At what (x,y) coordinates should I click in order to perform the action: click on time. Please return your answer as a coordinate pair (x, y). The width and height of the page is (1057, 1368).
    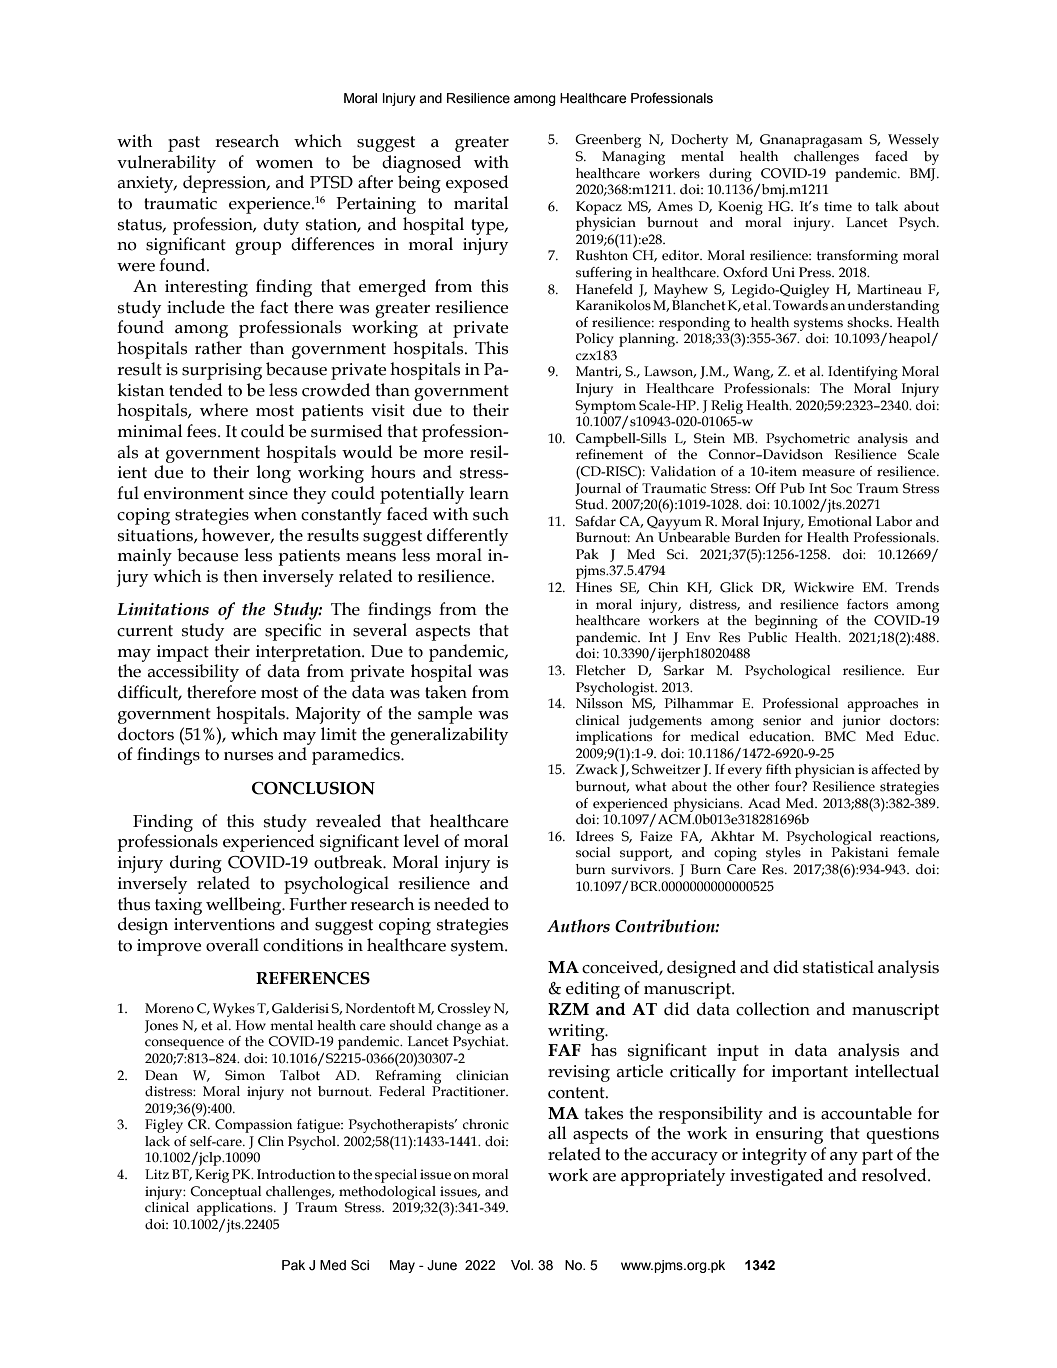
    Looking at the image, I should click on (838, 206).
